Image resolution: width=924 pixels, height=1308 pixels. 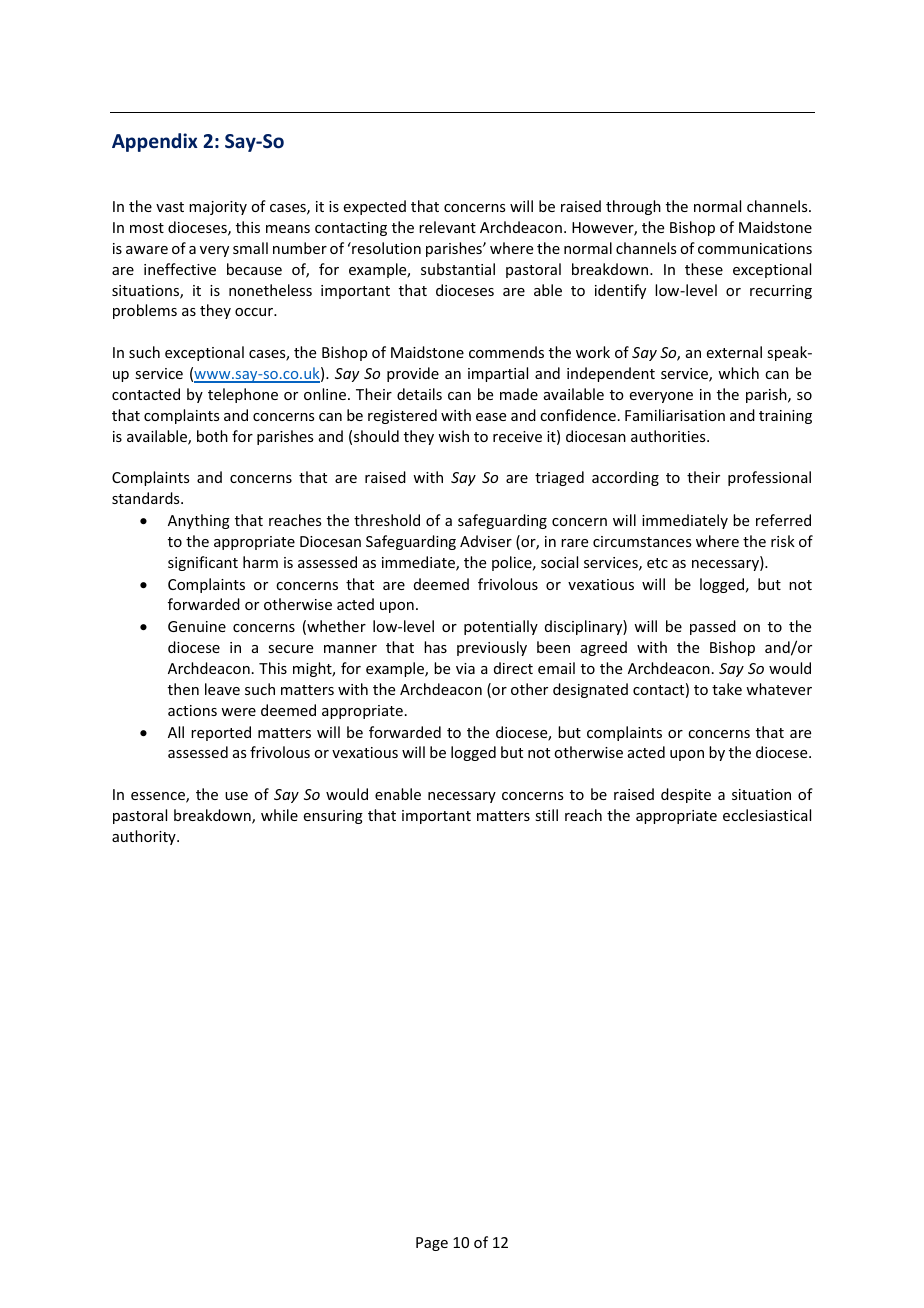 I want to click on still, so click(x=546, y=815).
